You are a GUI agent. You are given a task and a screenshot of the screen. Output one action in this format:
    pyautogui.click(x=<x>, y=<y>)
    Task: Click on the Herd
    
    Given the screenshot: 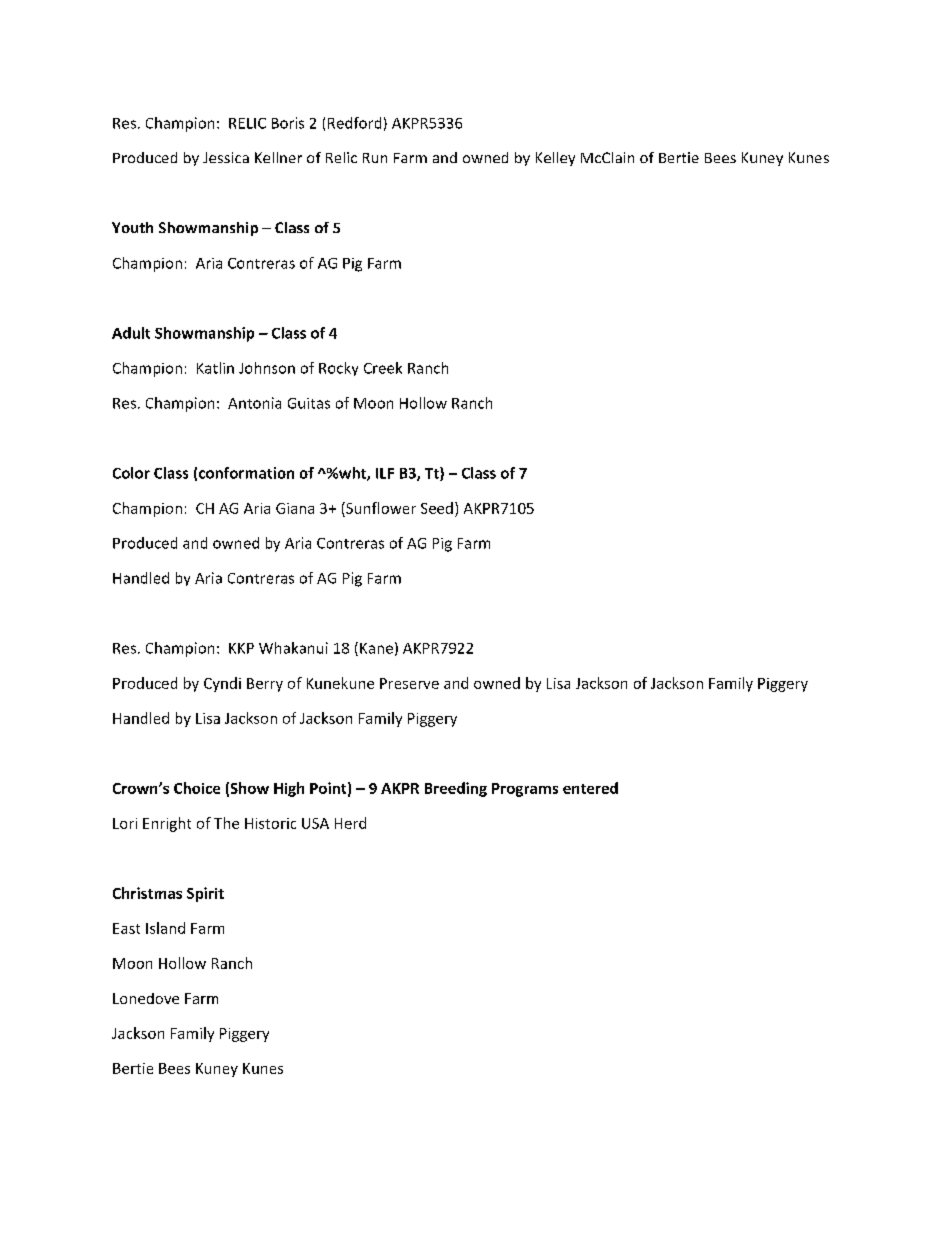 What is the action you would take?
    pyautogui.click(x=350, y=823)
